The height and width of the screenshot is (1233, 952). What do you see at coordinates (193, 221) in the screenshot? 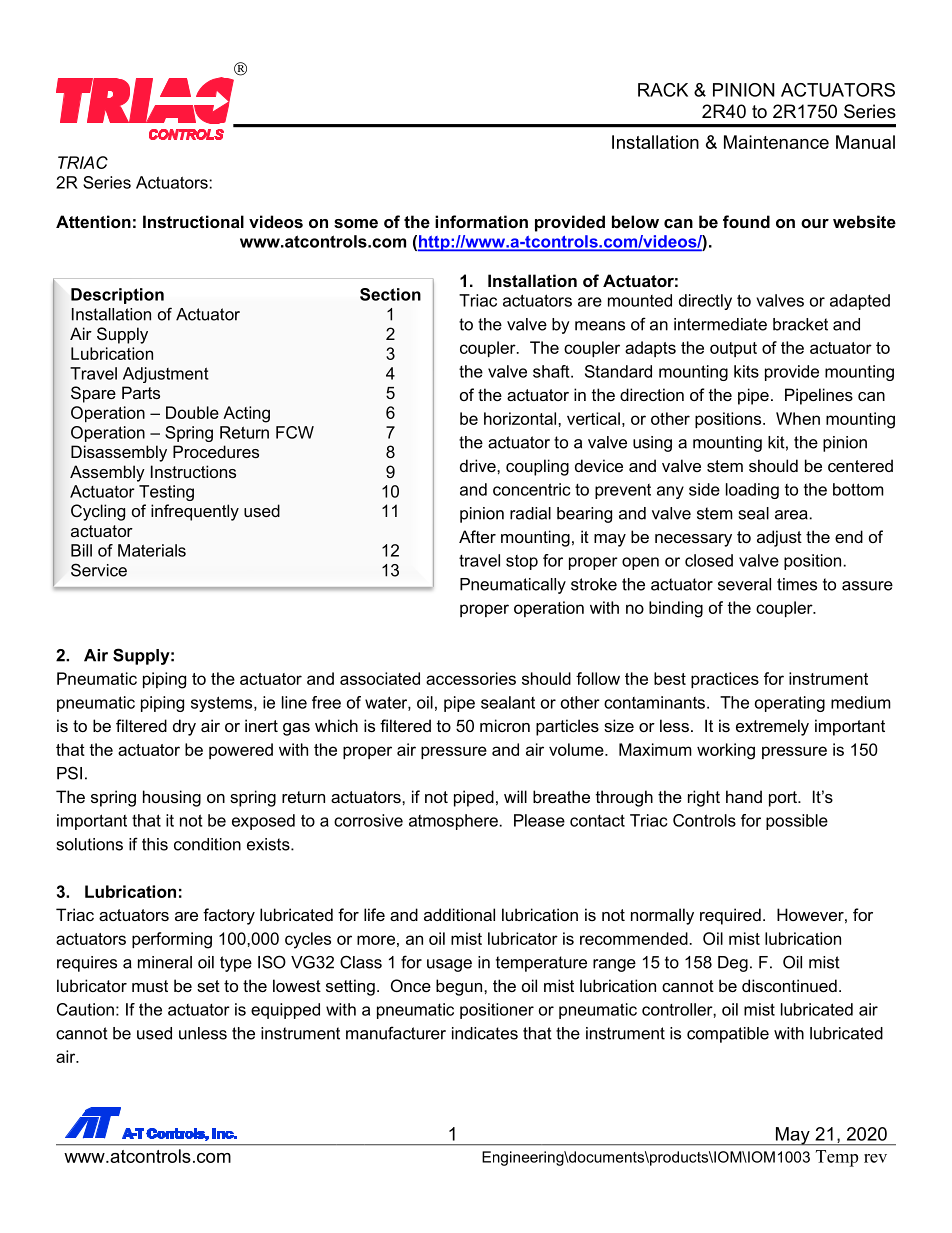
I see `Instructional` at bounding box center [193, 221].
